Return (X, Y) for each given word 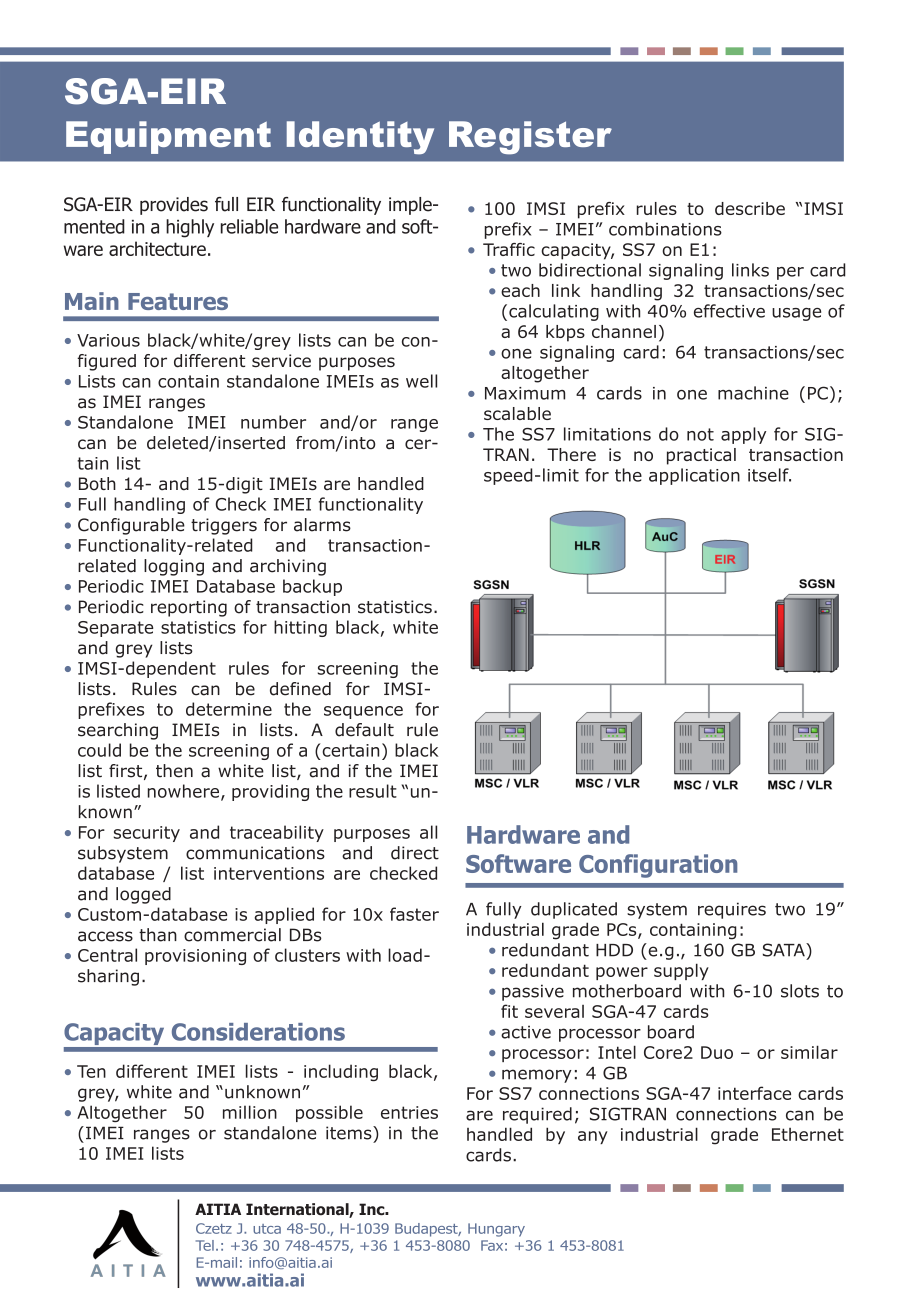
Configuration (658, 866)
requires (732, 910)
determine (229, 709)
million (250, 1112)
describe (750, 208)
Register (530, 138)
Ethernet (808, 1134)
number (273, 422)
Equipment (168, 137)
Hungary (496, 1230)
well (421, 381)
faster (414, 914)
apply (743, 435)
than (158, 935)
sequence (363, 712)
